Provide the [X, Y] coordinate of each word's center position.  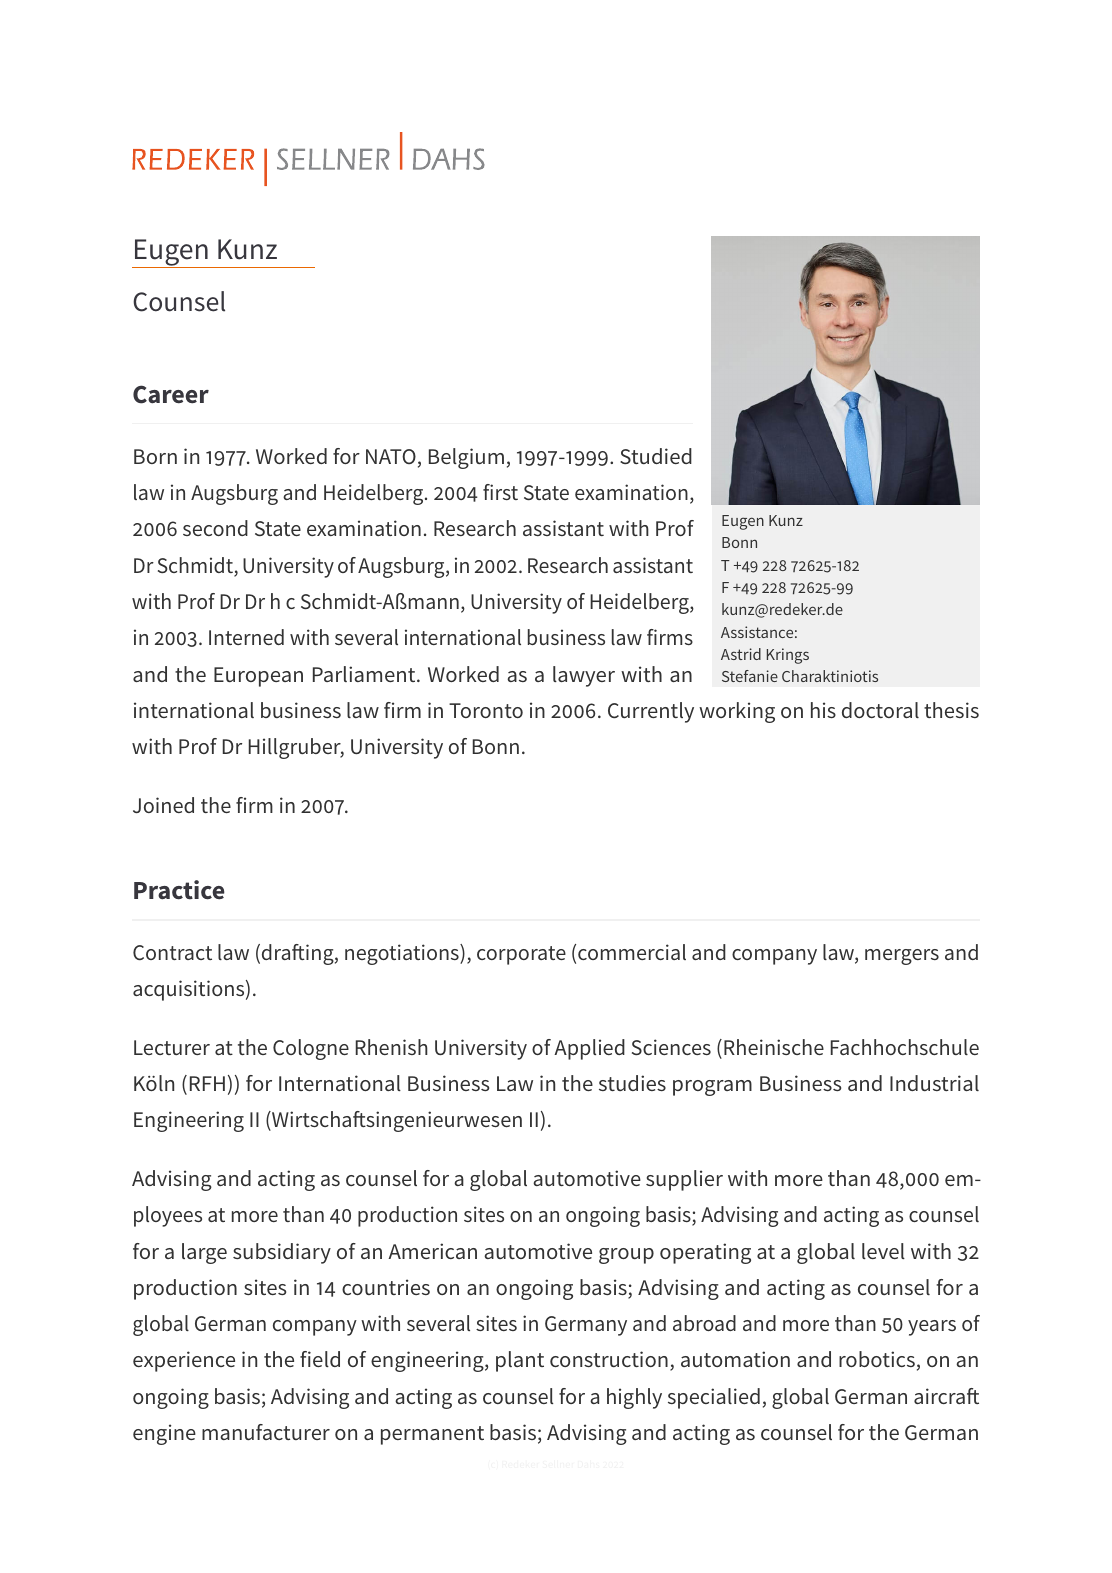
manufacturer [266, 1432]
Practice [179, 890]
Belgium [466, 458]
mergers [902, 957]
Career [171, 394]
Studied [656, 456]
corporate [521, 955]
